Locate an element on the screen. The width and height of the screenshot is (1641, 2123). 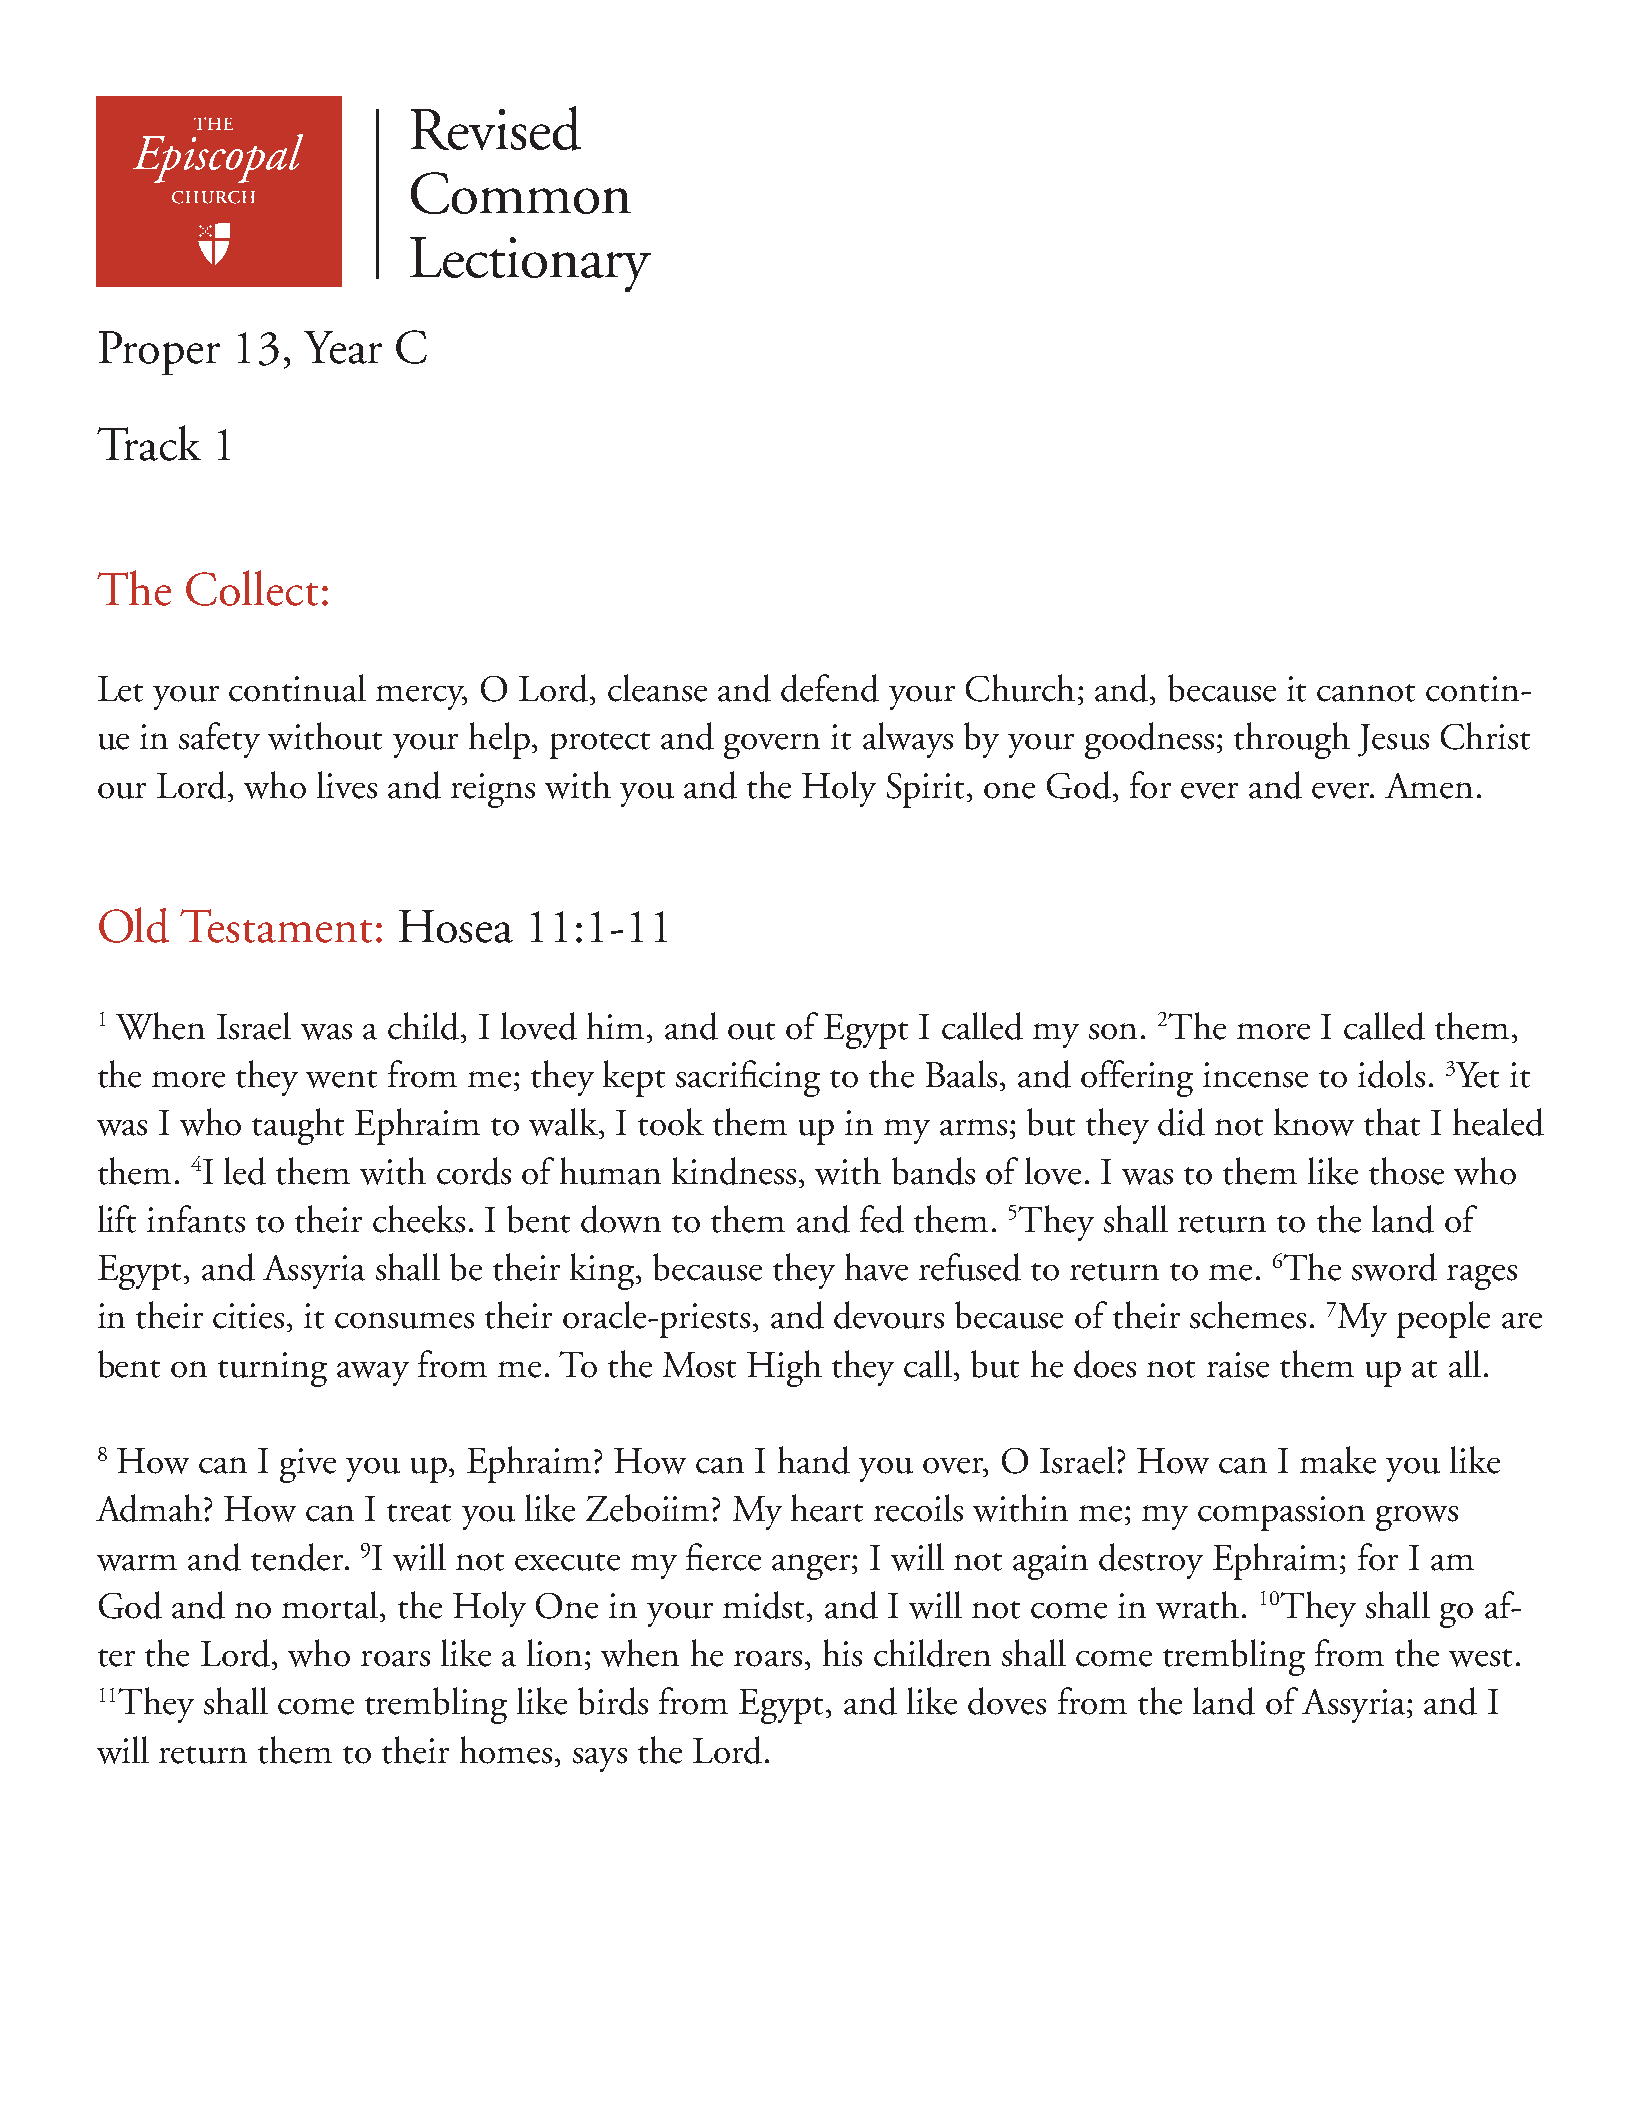
mortal is located at coordinates (330, 1605).
